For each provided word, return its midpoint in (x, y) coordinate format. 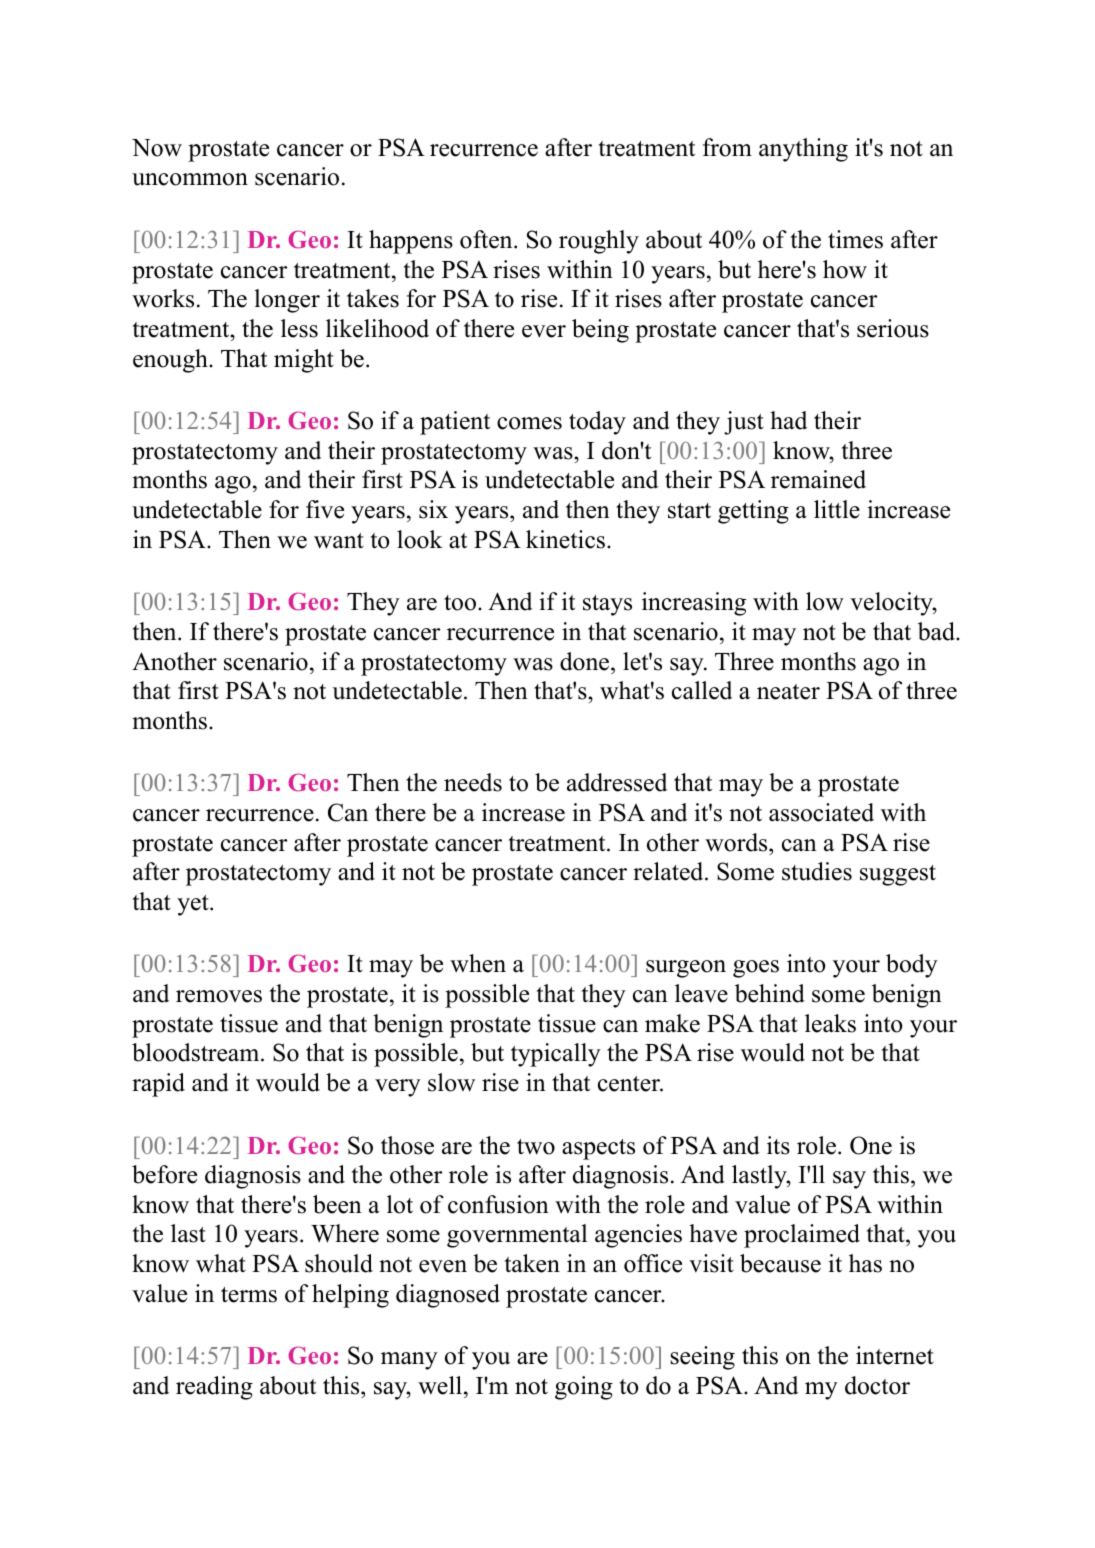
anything (803, 150)
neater (788, 692)
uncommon (190, 179)
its (778, 1145)
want (339, 541)
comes (529, 423)
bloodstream (197, 1052)
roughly (599, 242)
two (536, 1147)
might (304, 361)
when (478, 963)
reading (214, 1388)
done (586, 661)
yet (194, 905)
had (788, 420)
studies (817, 871)
